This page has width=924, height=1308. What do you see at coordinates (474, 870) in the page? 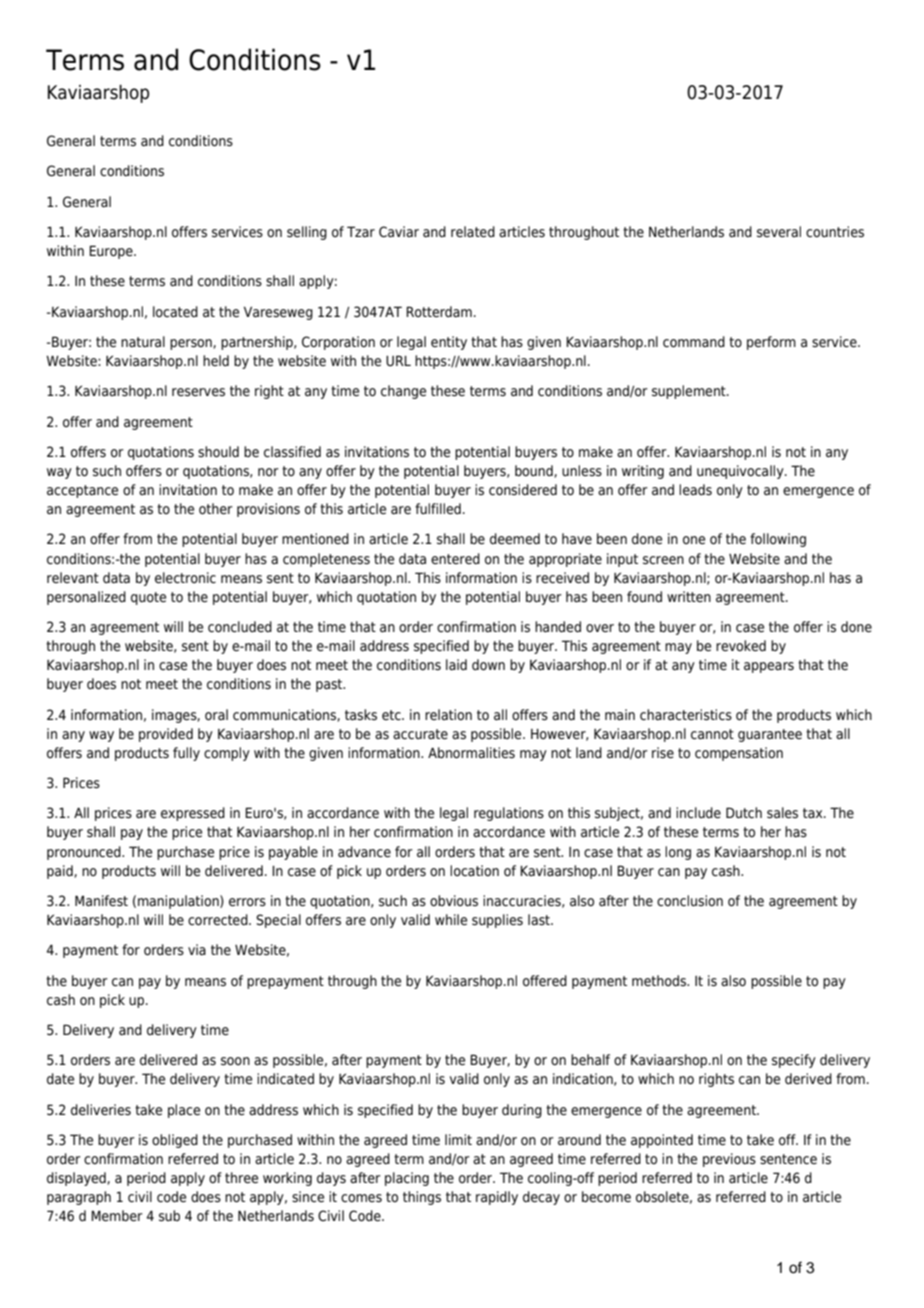
I see `location` at bounding box center [474, 870].
